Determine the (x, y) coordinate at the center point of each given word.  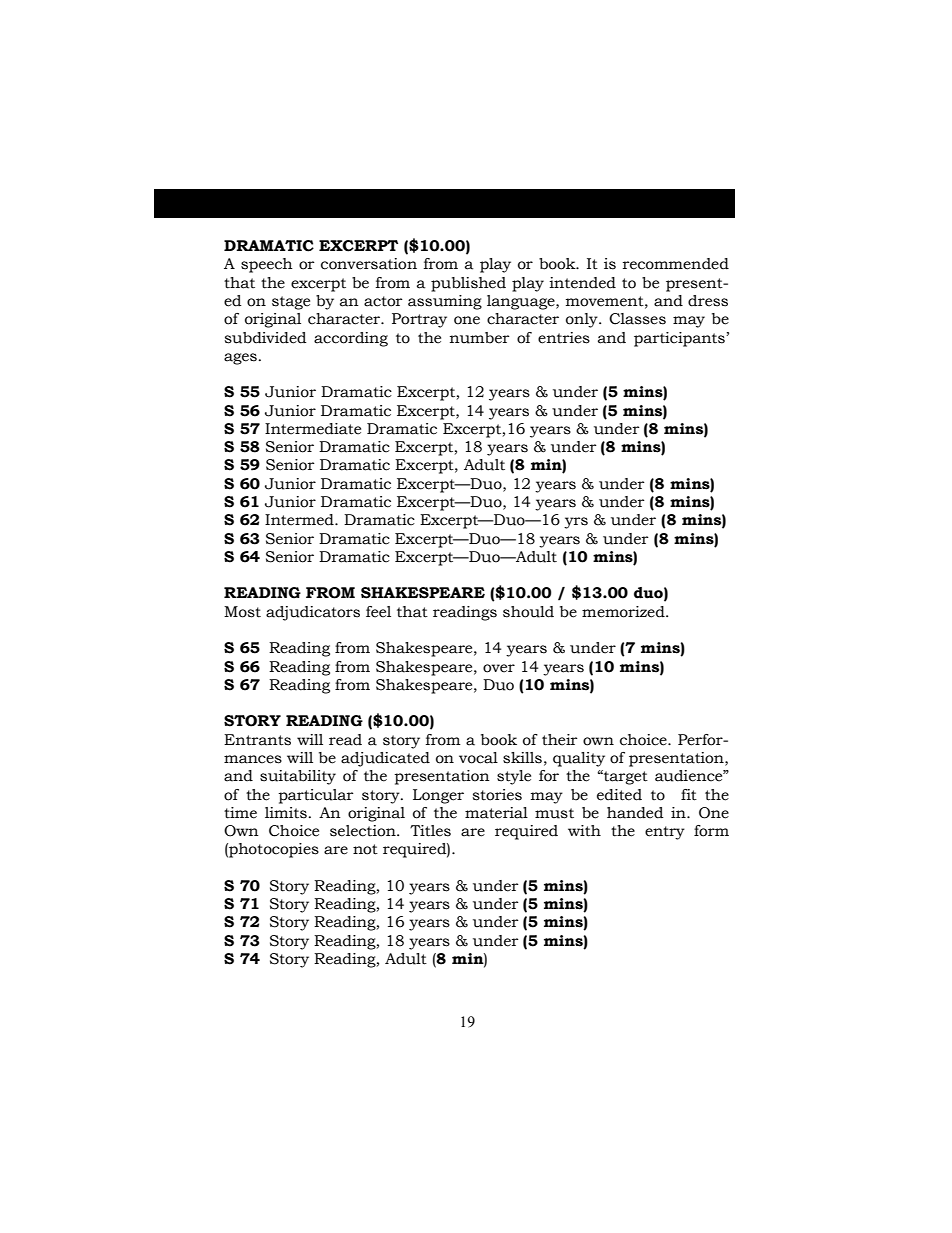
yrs (576, 523)
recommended (676, 264)
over (499, 668)
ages (240, 359)
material (496, 813)
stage (291, 303)
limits (286, 813)
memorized (624, 612)
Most (242, 612)
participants (680, 339)
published (468, 284)
